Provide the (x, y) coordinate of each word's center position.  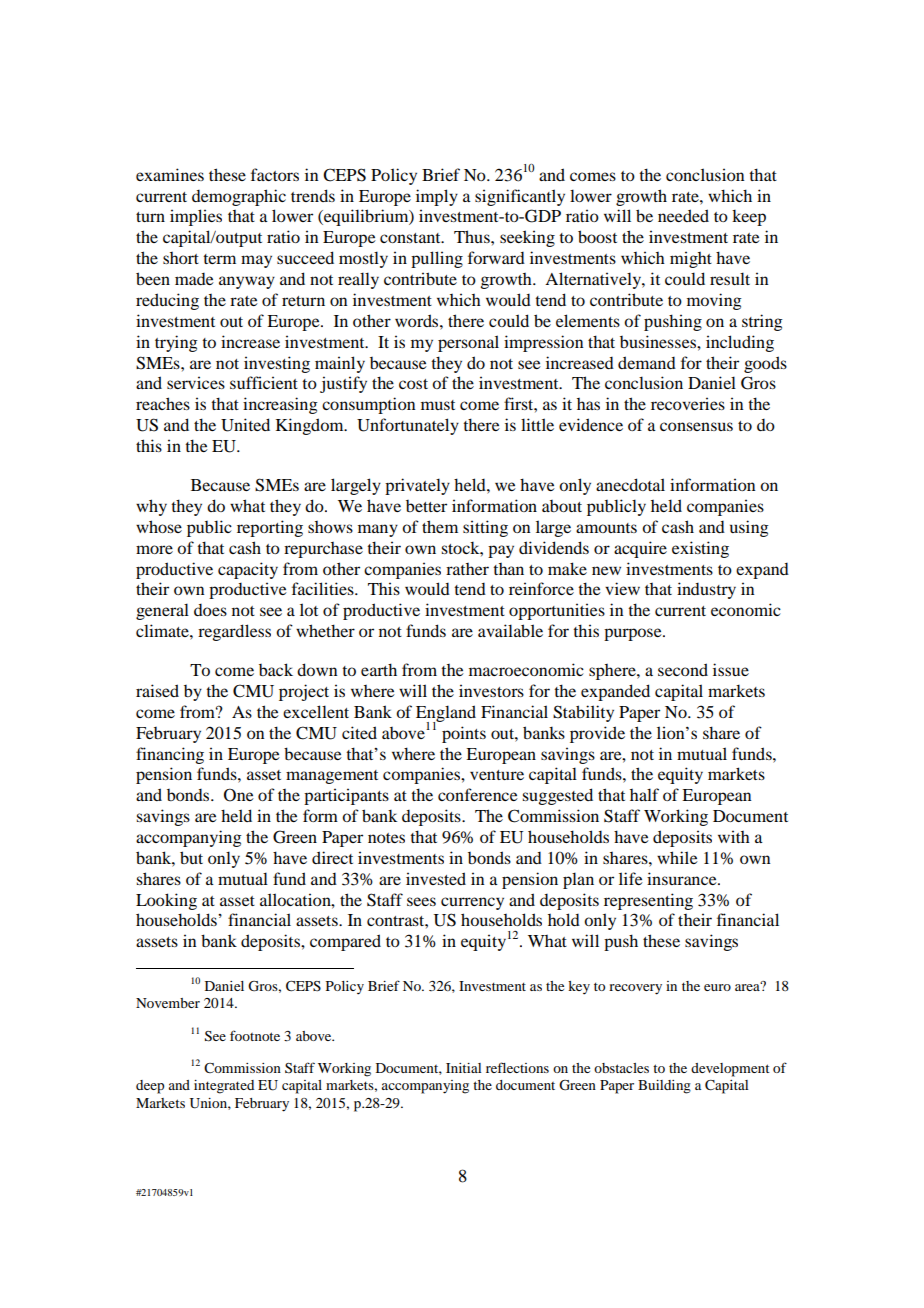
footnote (255, 1035)
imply (437, 197)
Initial (463, 1068)
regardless (234, 632)
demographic (239, 197)
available (510, 630)
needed (683, 215)
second (683, 669)
